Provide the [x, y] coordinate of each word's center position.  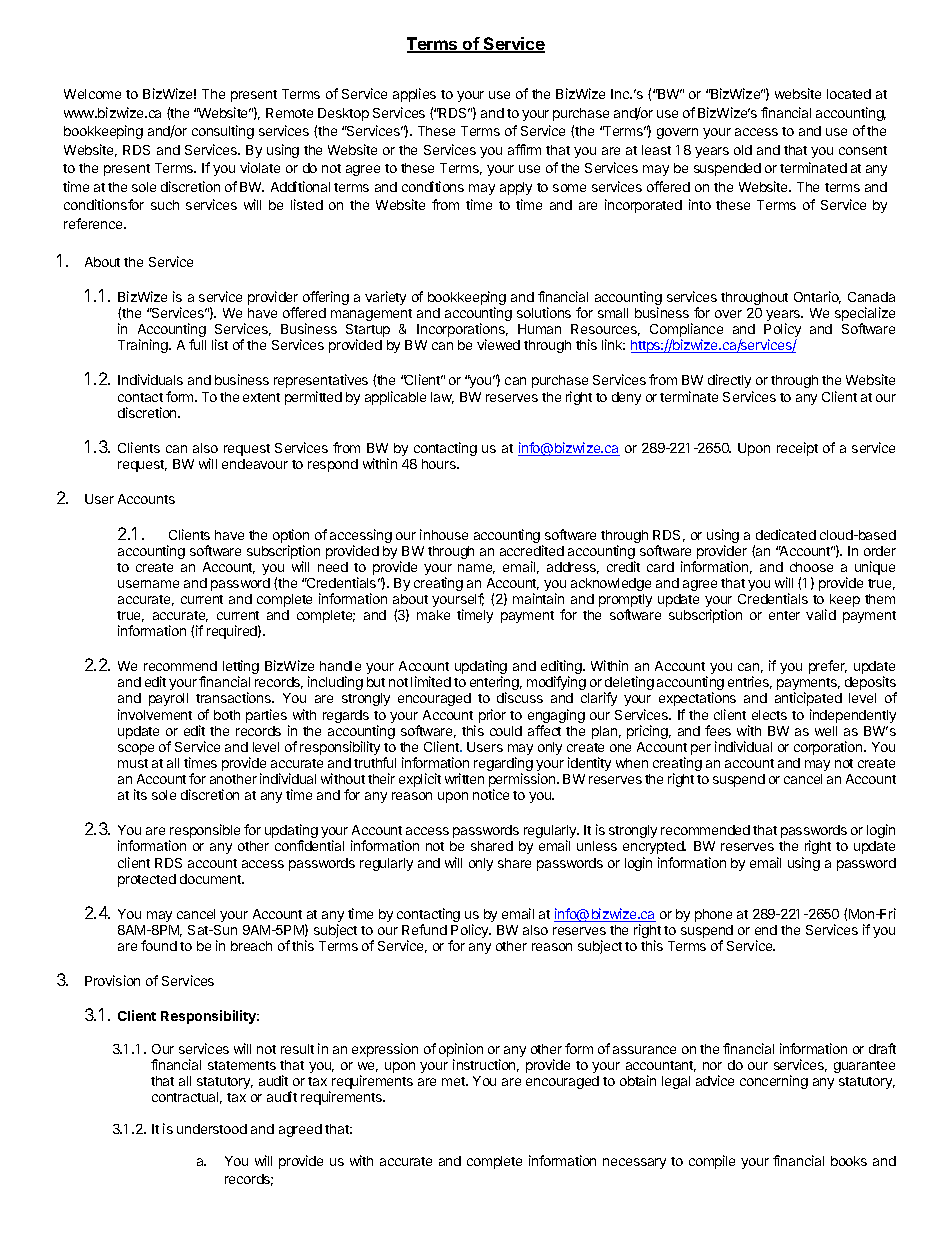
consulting [223, 132]
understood [212, 1129]
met [454, 1081]
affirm [524, 149]
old [743, 150]
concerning [774, 1082]
